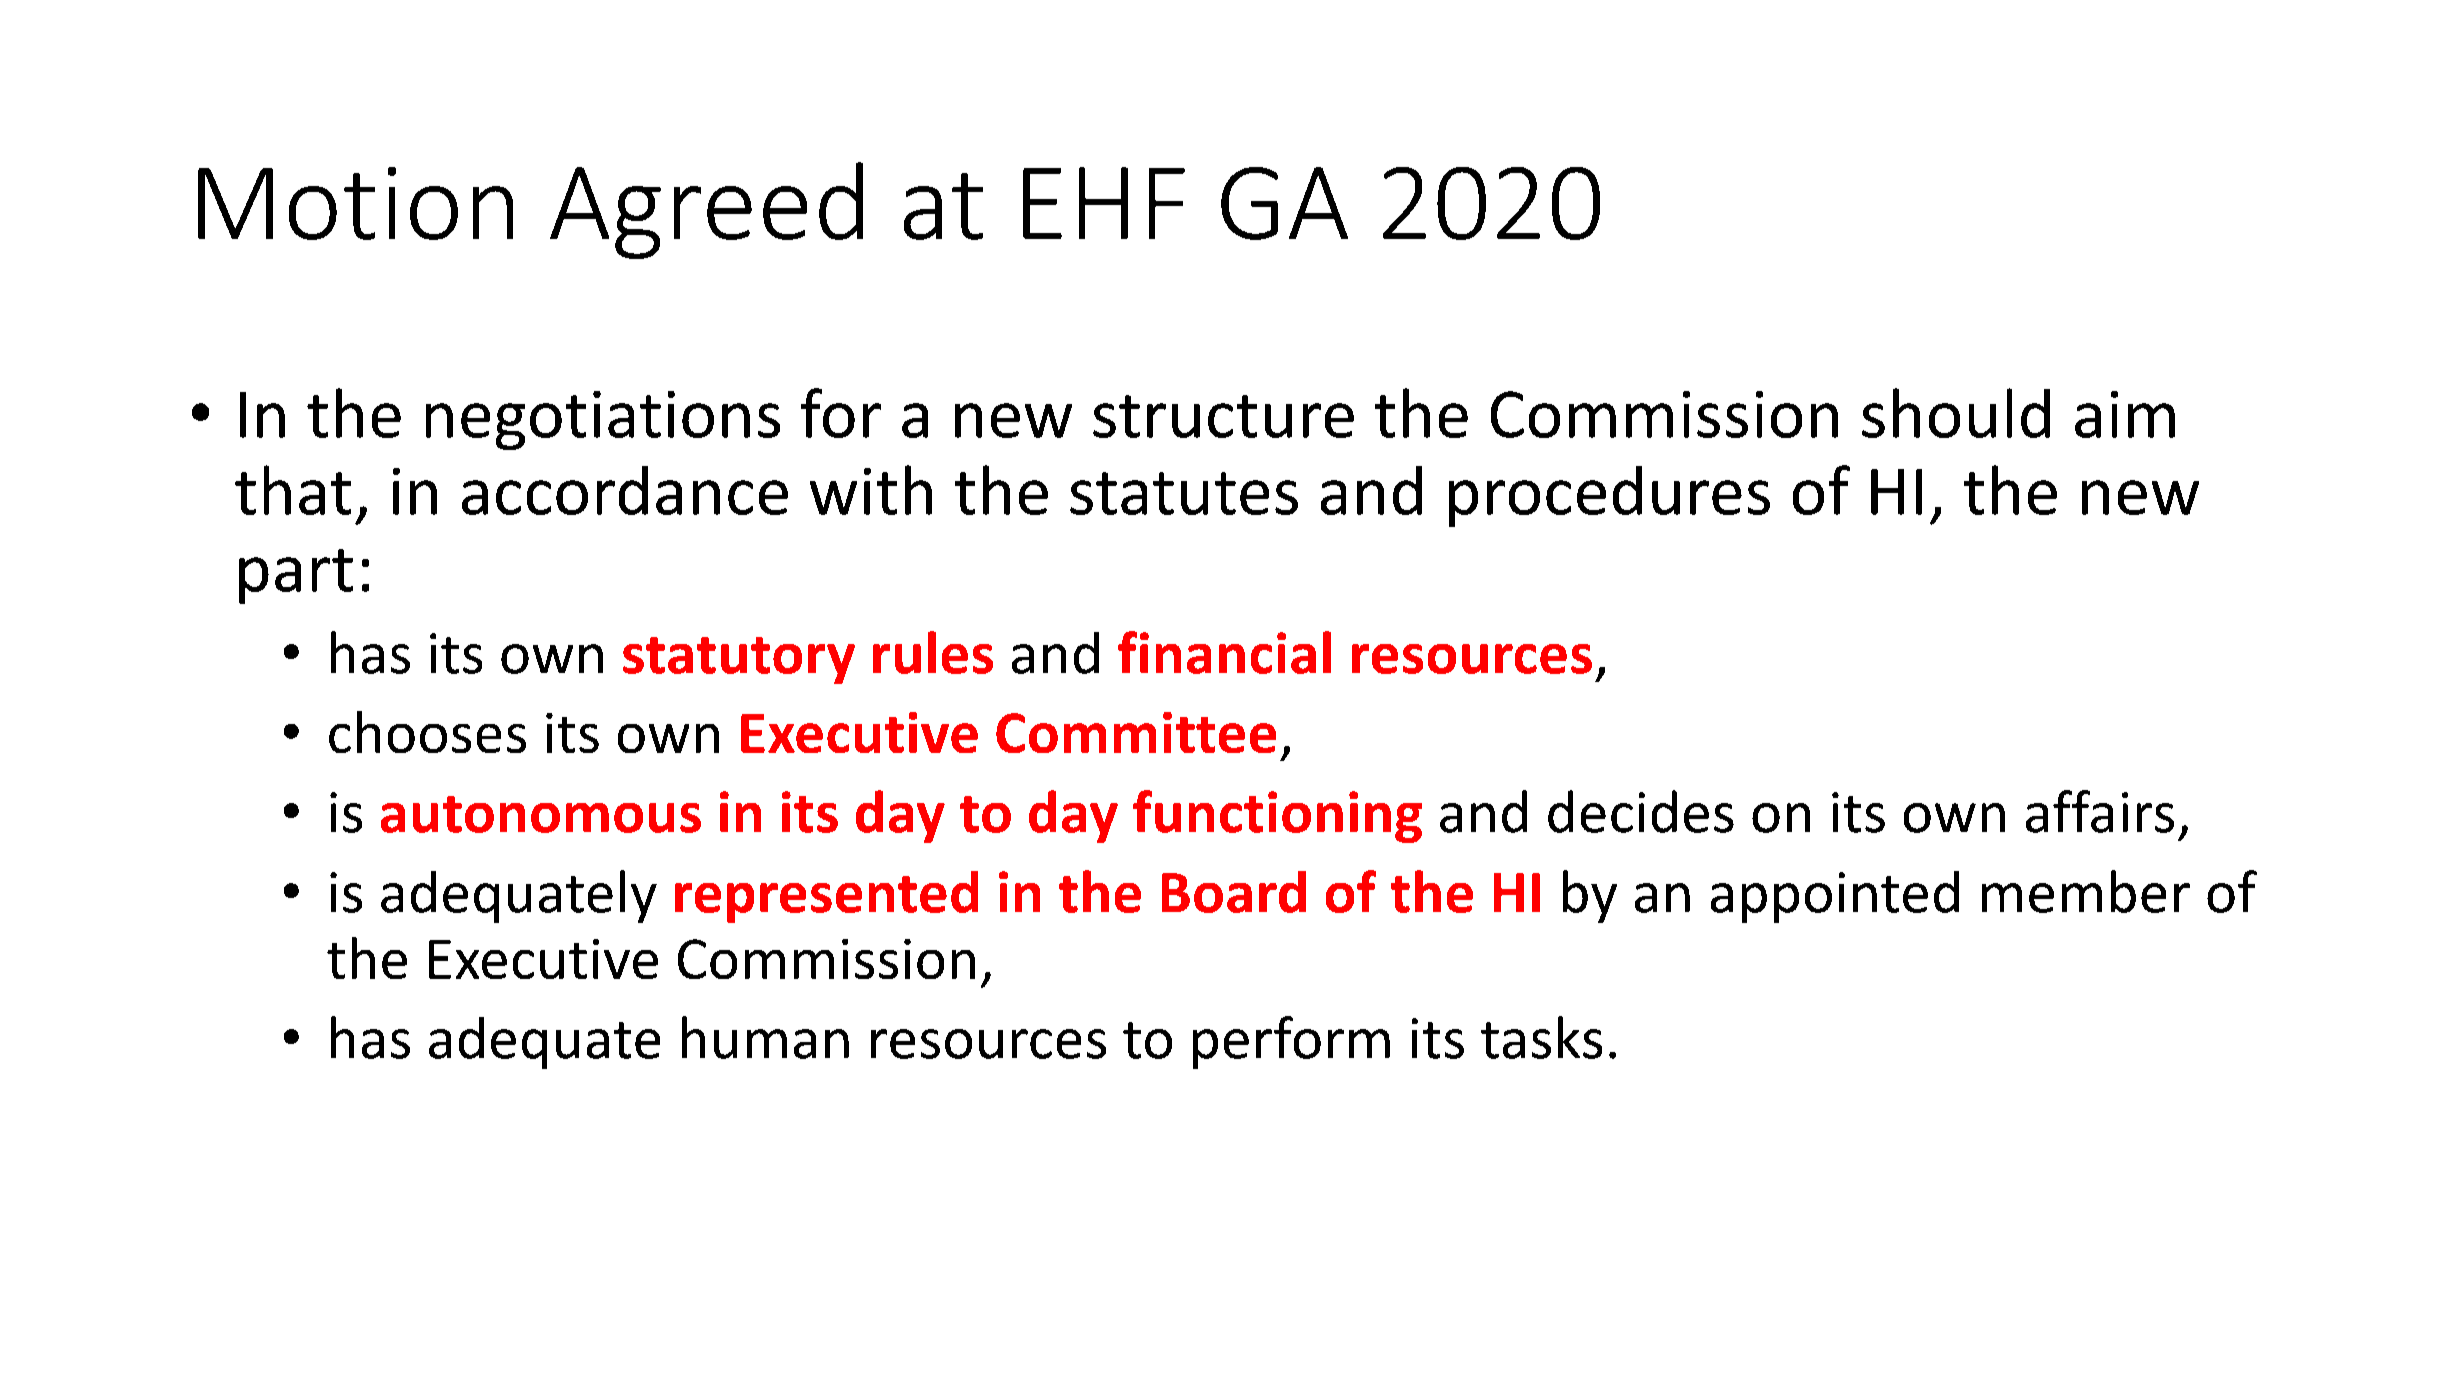 This document has width=2464, height=1386. Describe the element at coordinates (355, 203) in the document. I see `Motion` at that location.
